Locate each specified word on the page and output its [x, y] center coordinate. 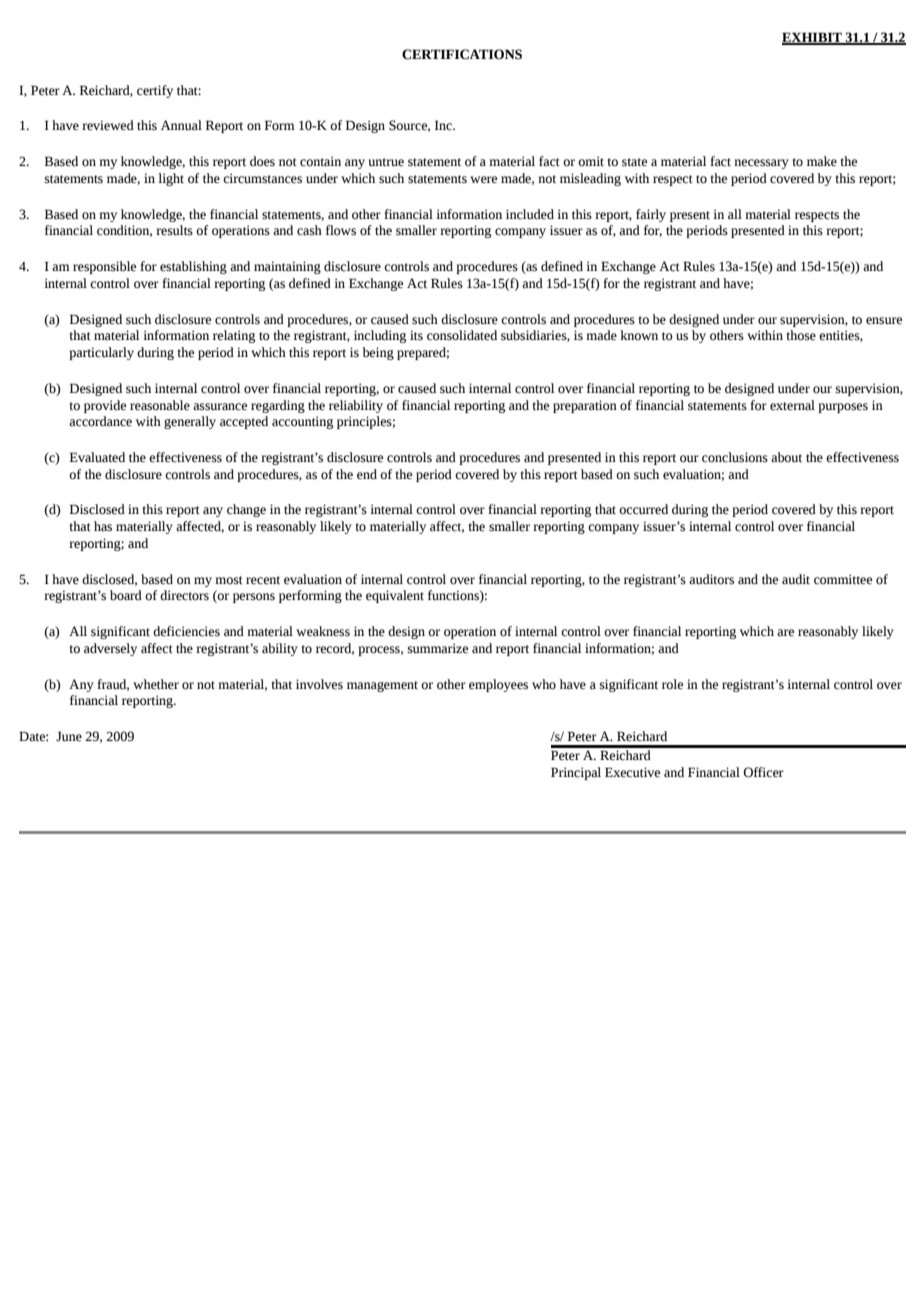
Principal [576, 773]
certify [155, 91]
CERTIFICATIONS [462, 54]
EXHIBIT [813, 38]
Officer [763, 772]
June [69, 736]
